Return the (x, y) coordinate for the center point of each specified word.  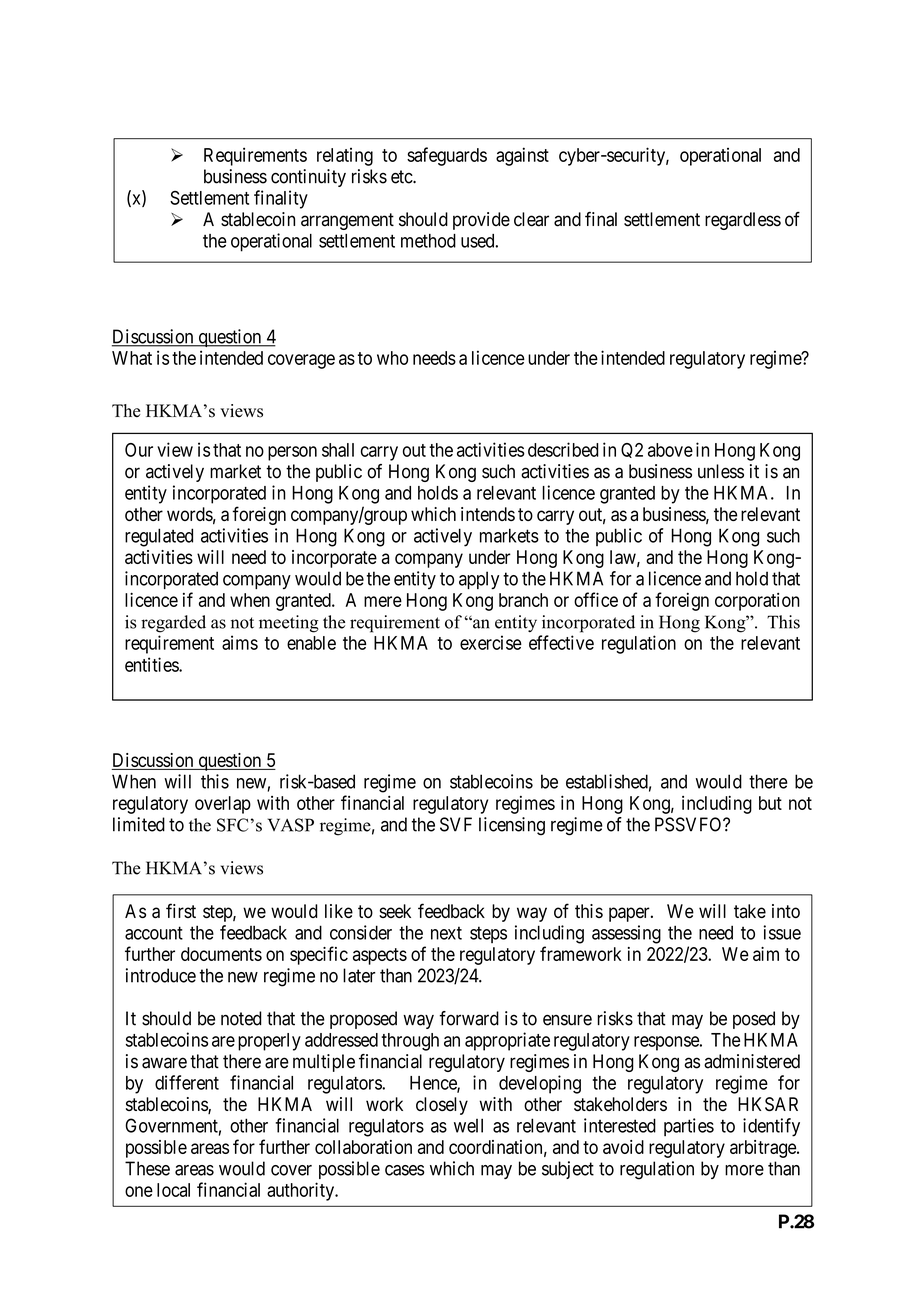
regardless (743, 221)
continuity (308, 178)
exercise (491, 642)
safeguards (447, 156)
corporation (757, 602)
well (468, 1125)
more (744, 1170)
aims (240, 642)
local (173, 1190)
